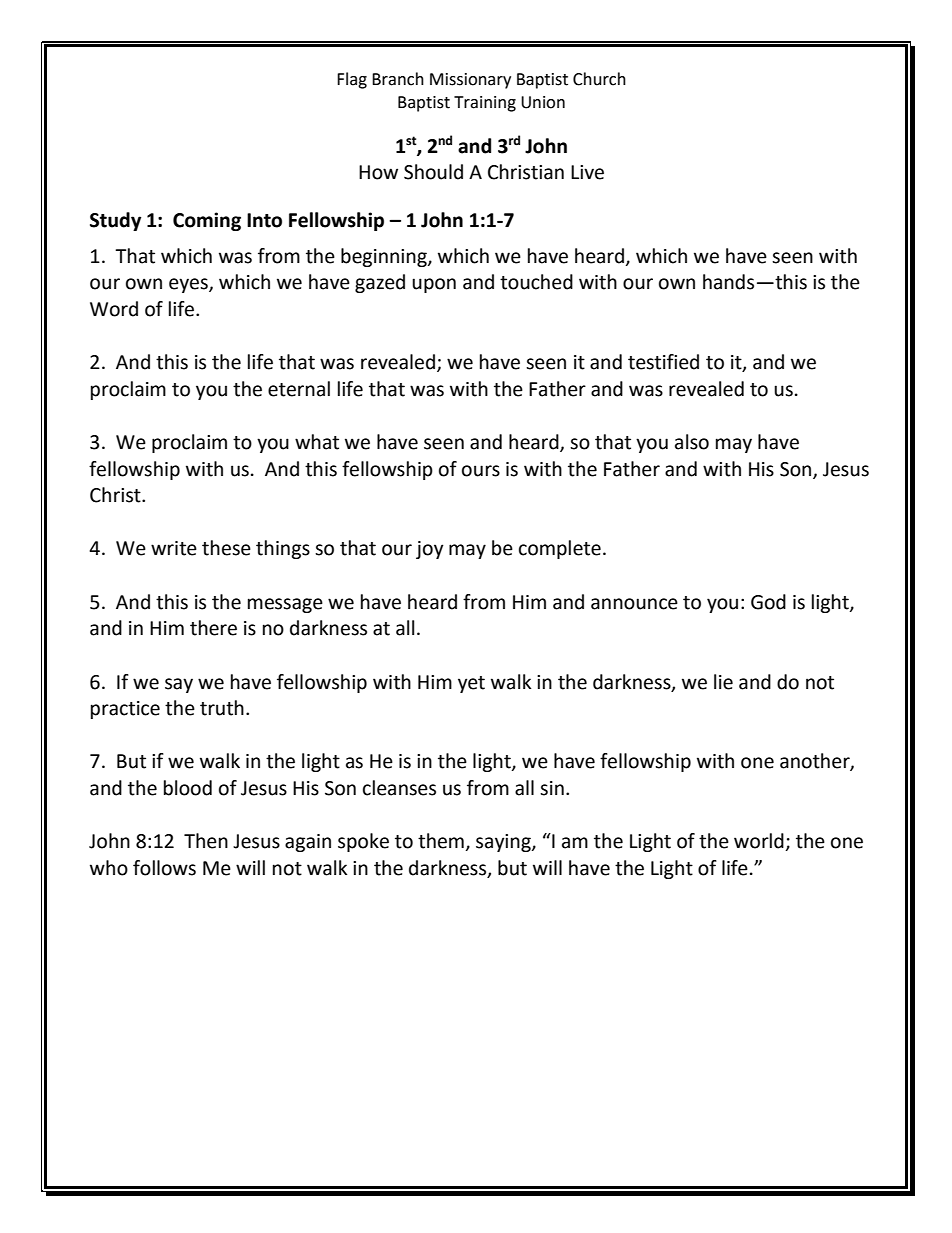 The height and width of the document is (1233, 952). Describe the element at coordinates (663, 362) in the document. I see `testified` at that location.
